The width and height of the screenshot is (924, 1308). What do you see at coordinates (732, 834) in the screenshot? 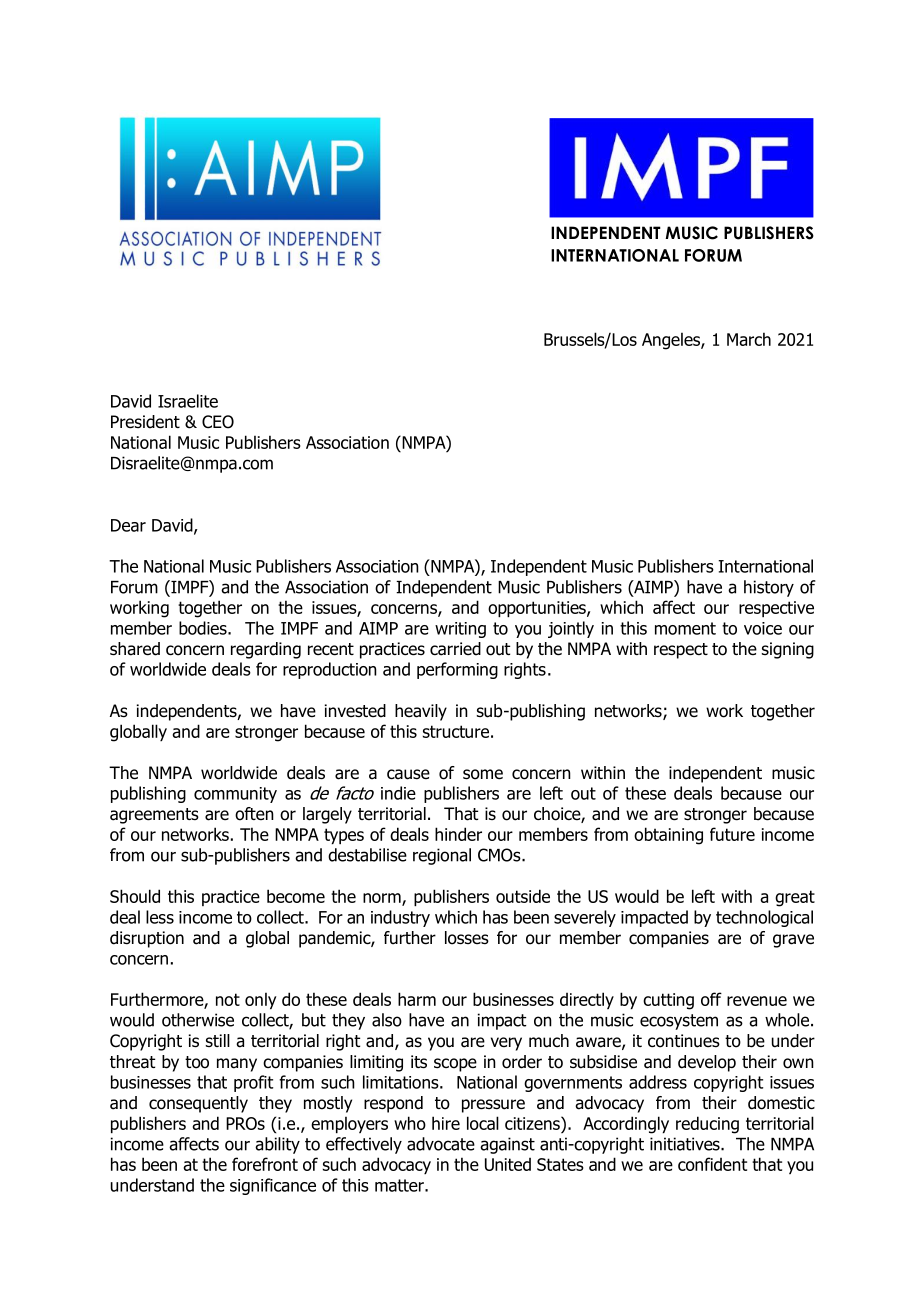
I see `future` at bounding box center [732, 834].
